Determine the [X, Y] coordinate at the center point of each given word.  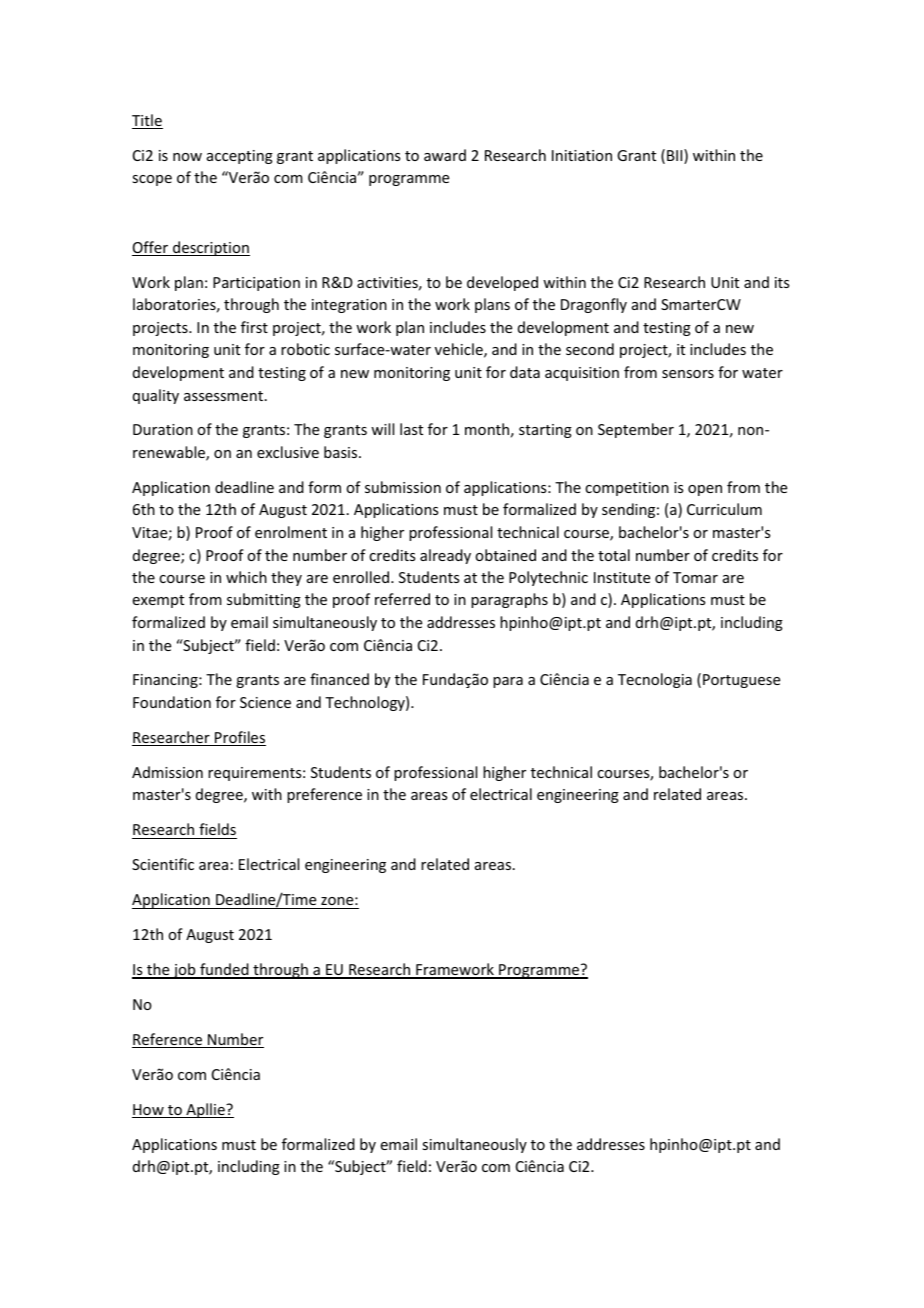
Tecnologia [655, 680]
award [445, 155]
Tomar [695, 577]
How [149, 1111]
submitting [264, 600]
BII [676, 156]
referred [402, 599]
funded [224, 970]
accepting [240, 157]
